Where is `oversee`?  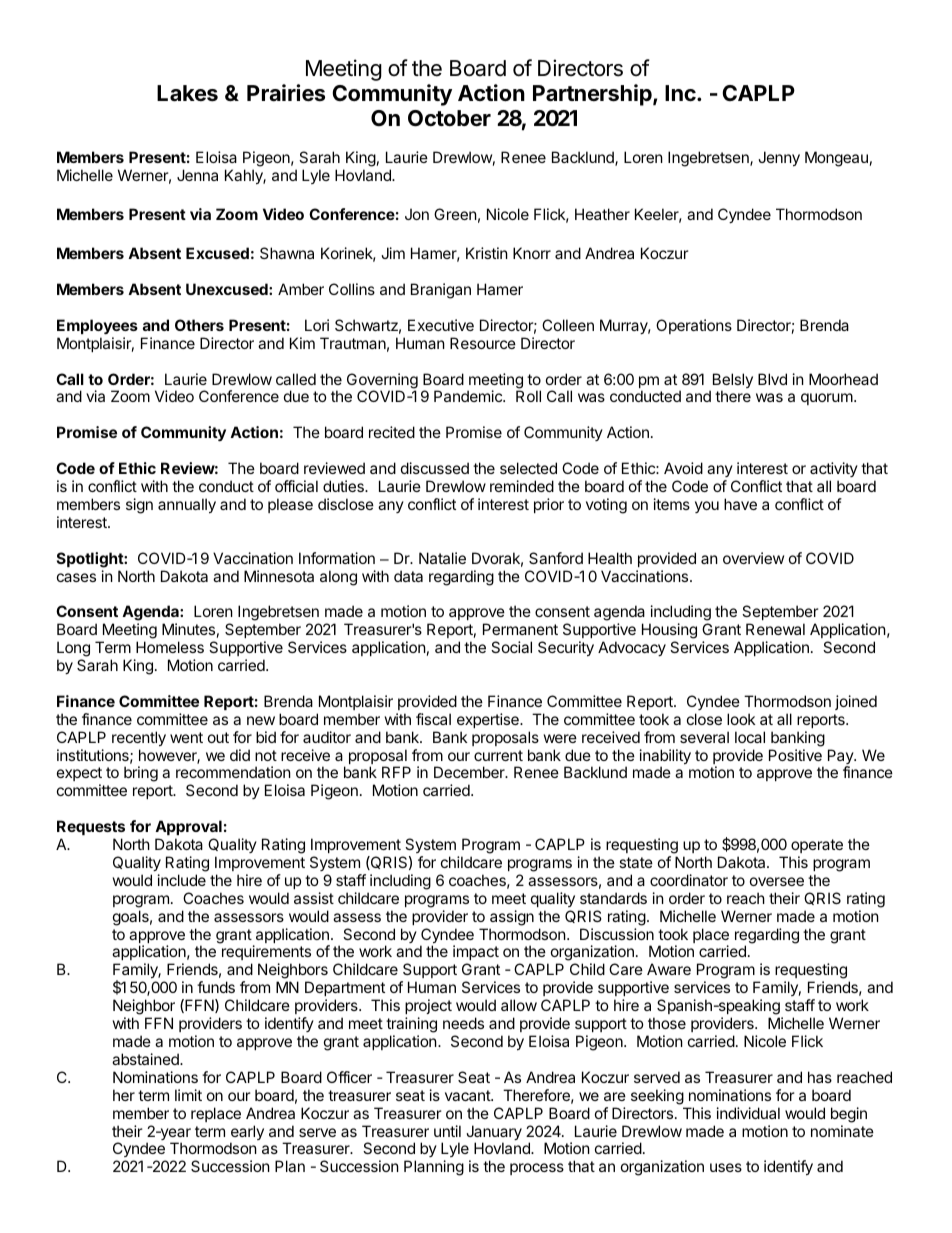
oversee is located at coordinates (777, 881).
